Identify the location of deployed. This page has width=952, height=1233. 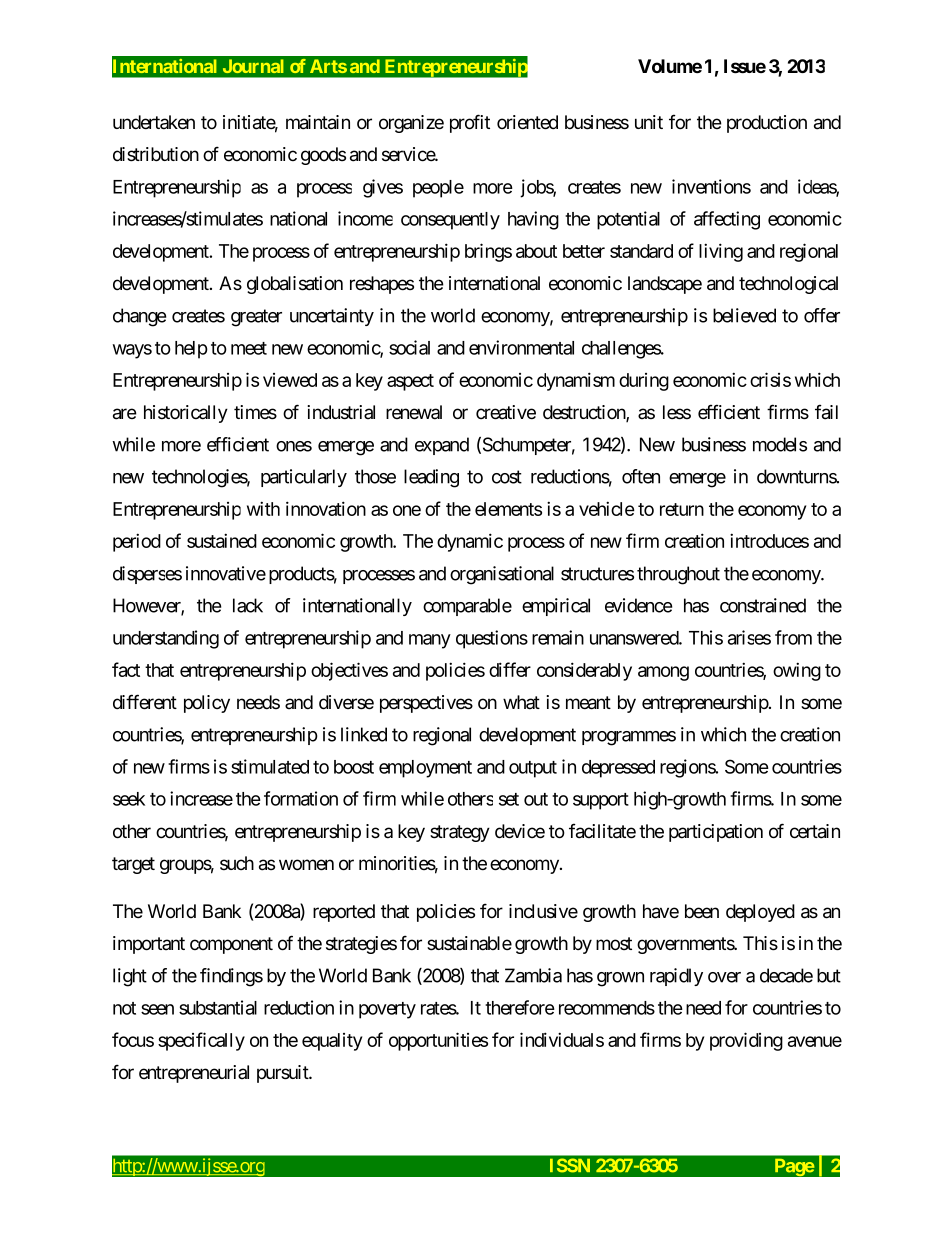
(760, 913).
